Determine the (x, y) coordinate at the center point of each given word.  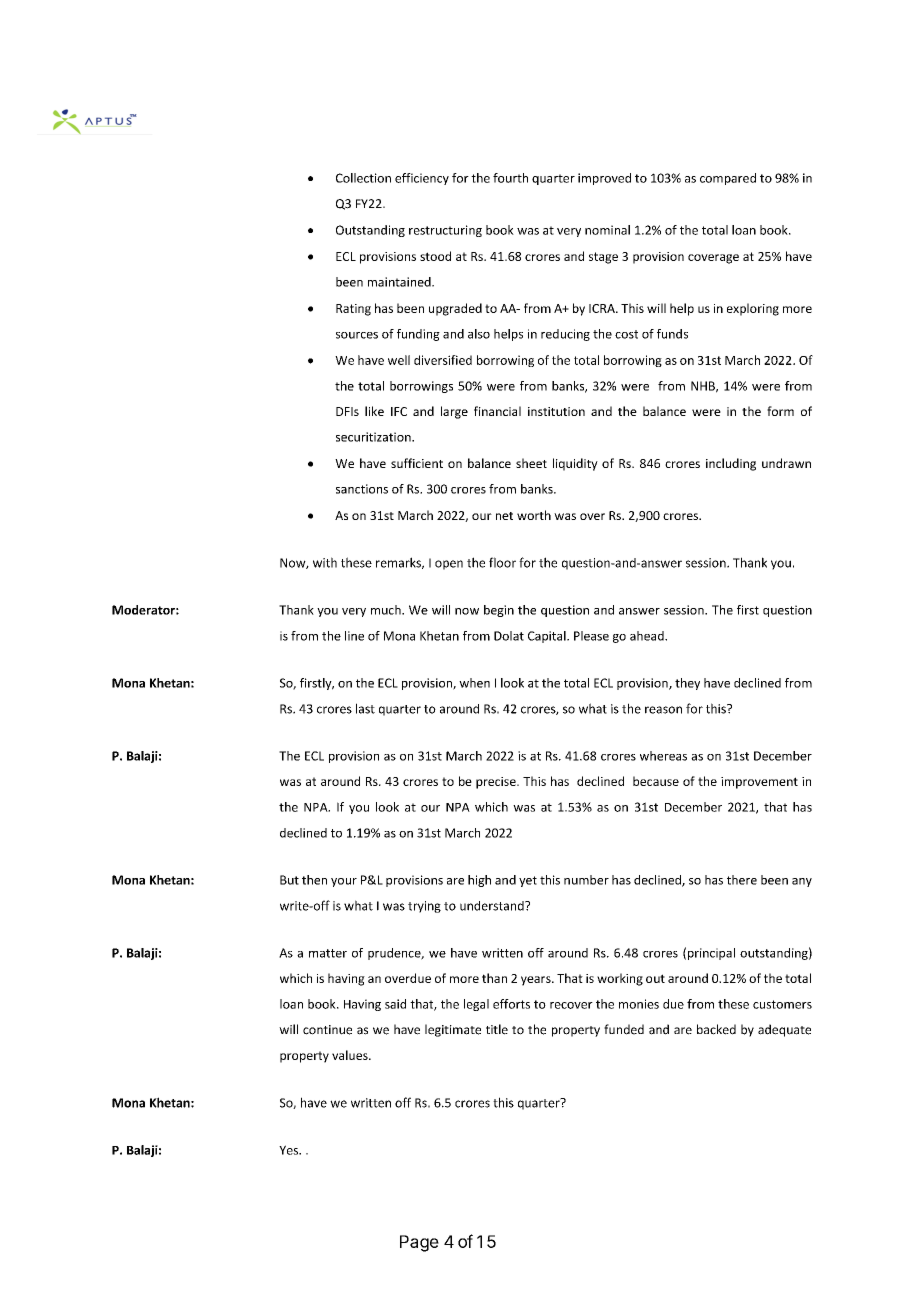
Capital (548, 637)
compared (728, 179)
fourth (510, 178)
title (497, 1029)
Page (419, 1243)
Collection (363, 178)
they (687, 684)
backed (716, 1029)
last (365, 708)
